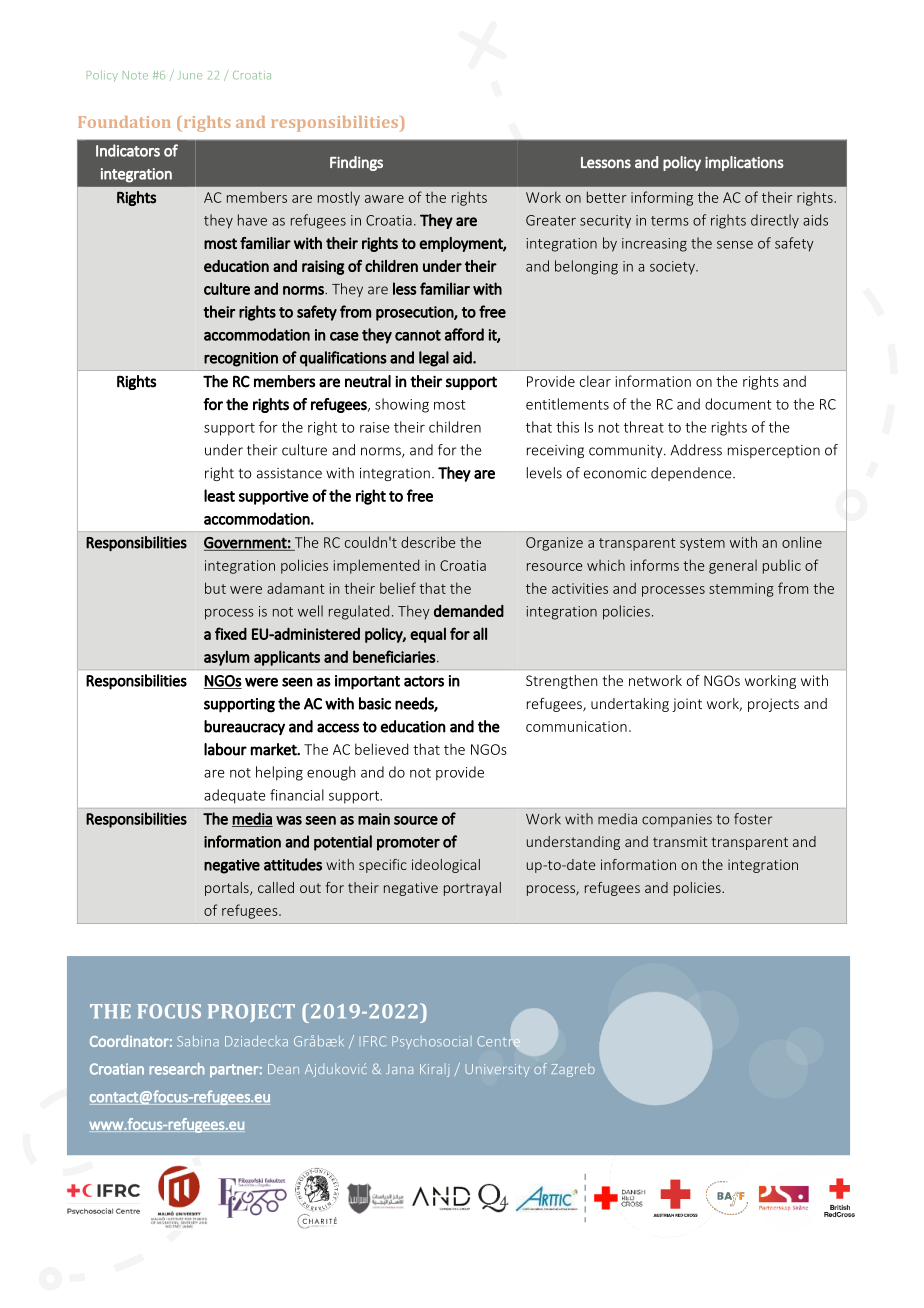 The width and height of the document is (924, 1308). Describe the element at coordinates (424, 681) in the document. I see `actors` at that location.
